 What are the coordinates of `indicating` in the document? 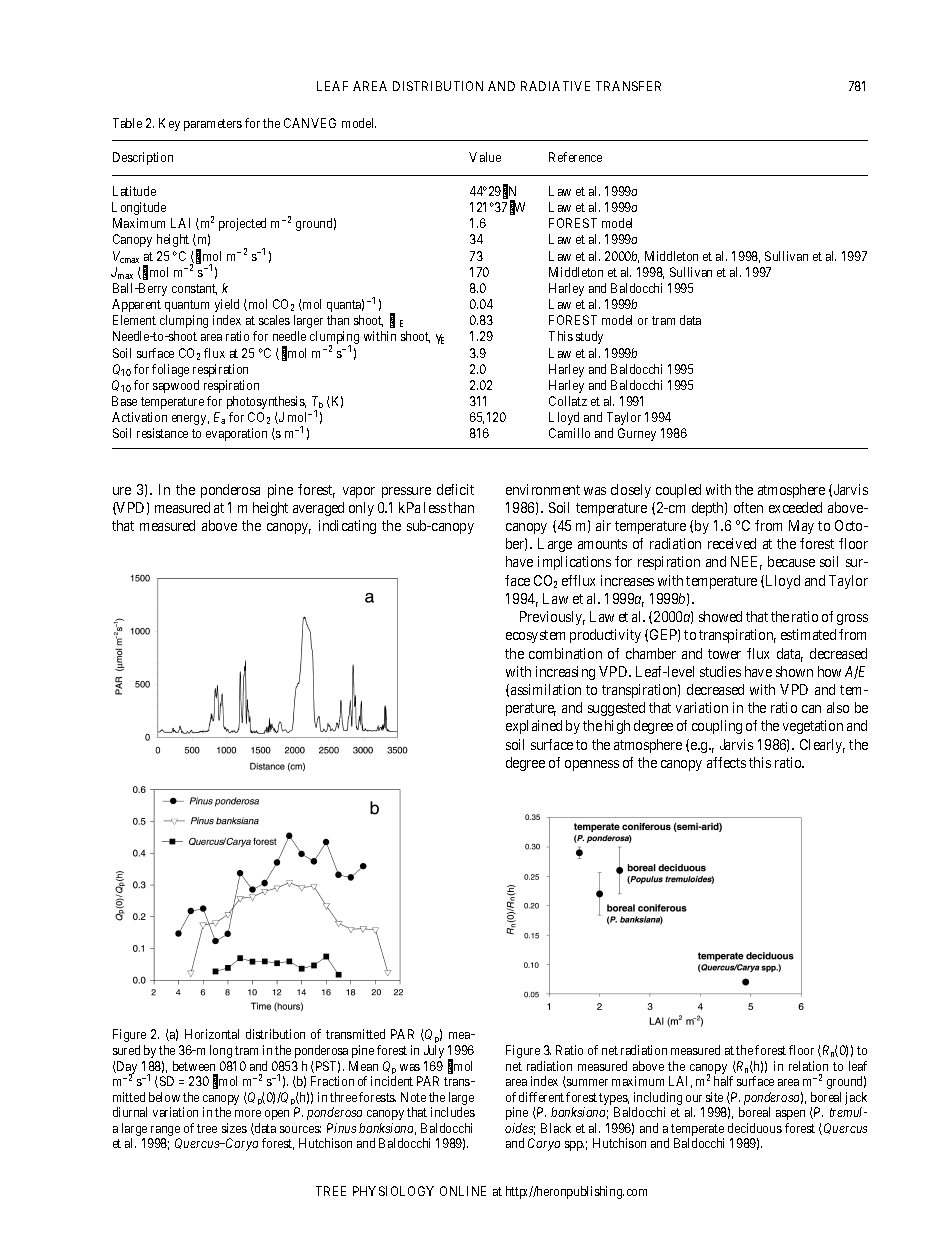 It's located at (347, 527).
